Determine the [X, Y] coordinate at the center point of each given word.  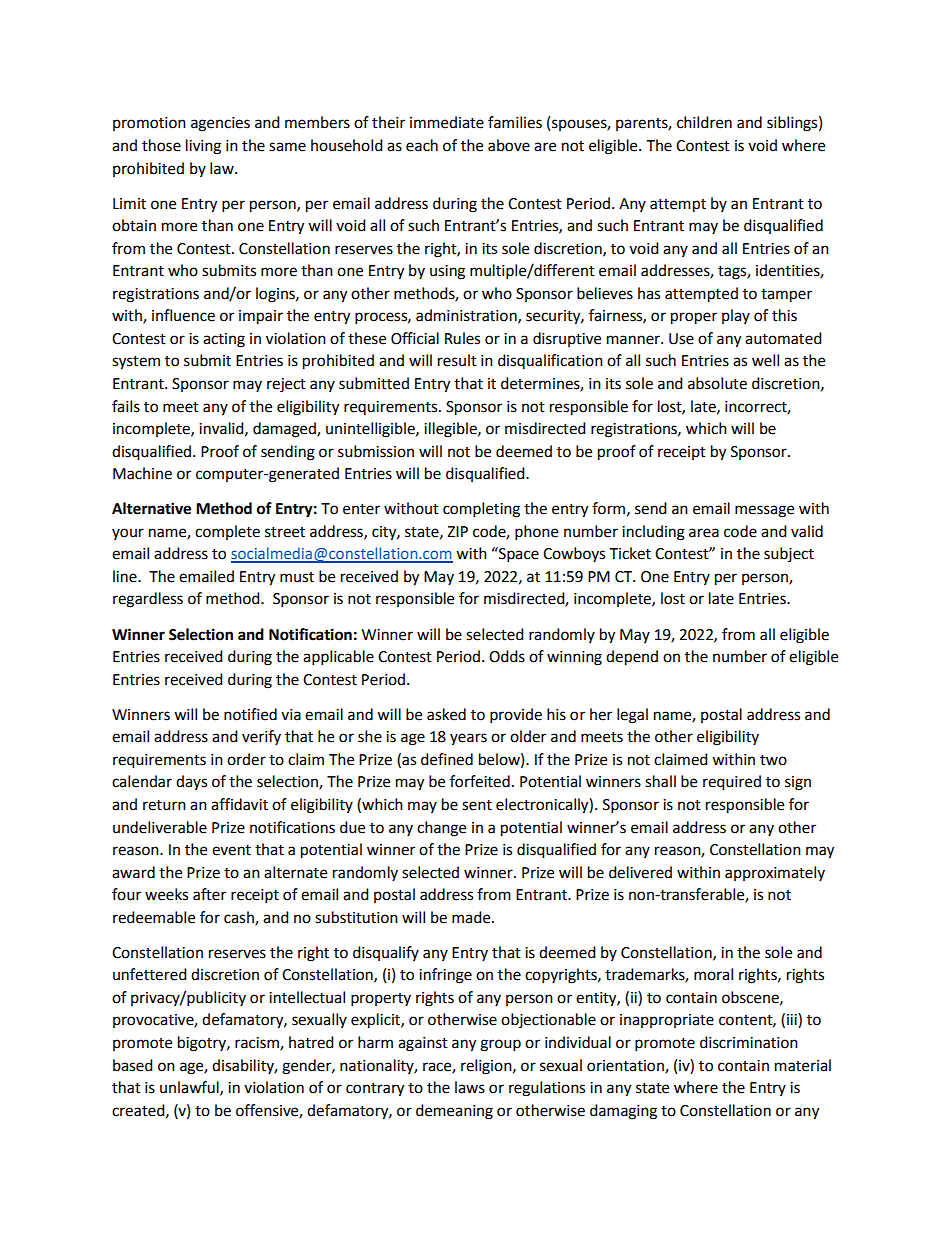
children [704, 122]
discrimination [749, 1042]
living [203, 147]
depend [632, 658]
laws [470, 1087]
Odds [507, 656]
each [422, 145]
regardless [148, 600]
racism [258, 1044]
